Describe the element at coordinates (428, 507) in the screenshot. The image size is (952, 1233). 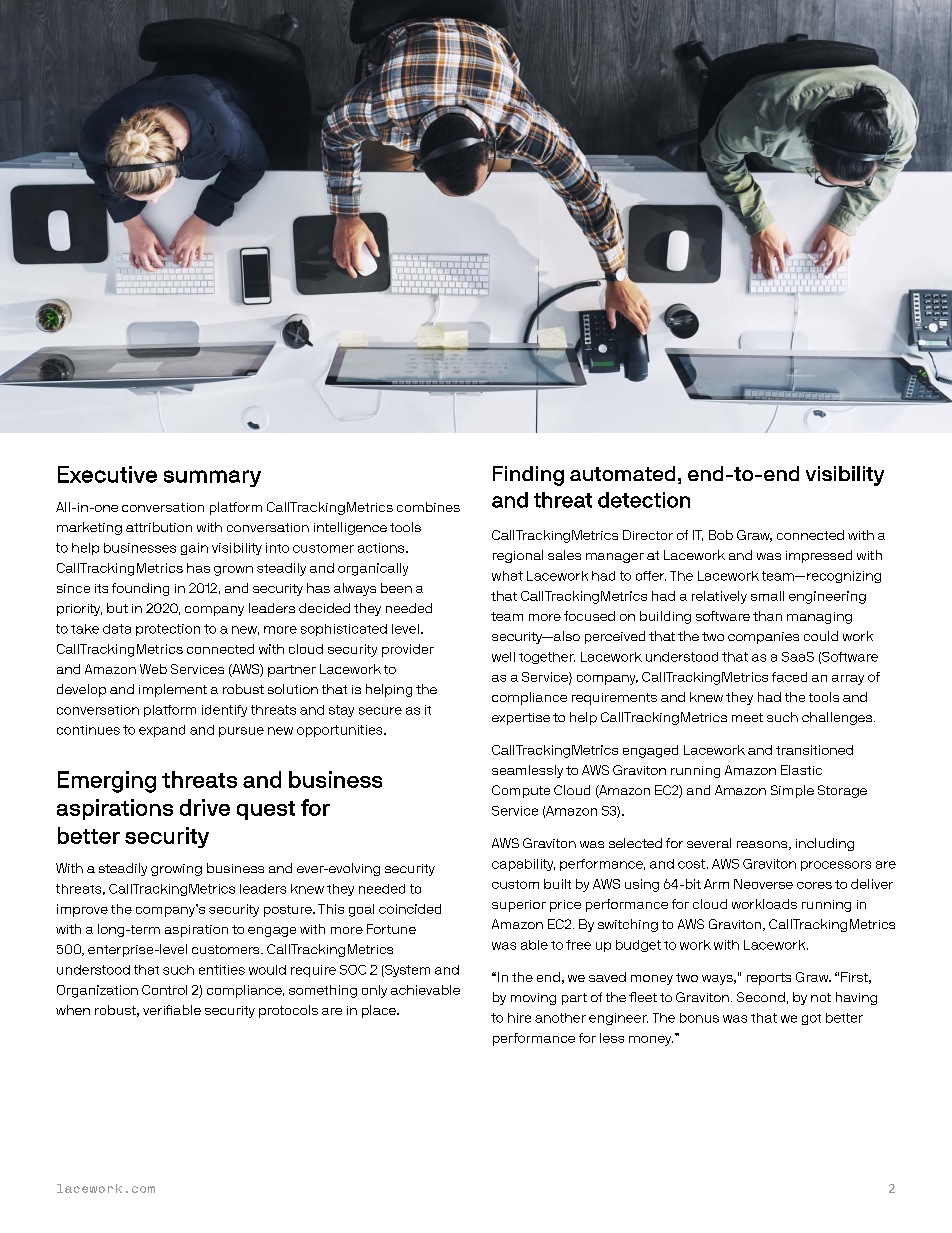
I see `combines` at that location.
